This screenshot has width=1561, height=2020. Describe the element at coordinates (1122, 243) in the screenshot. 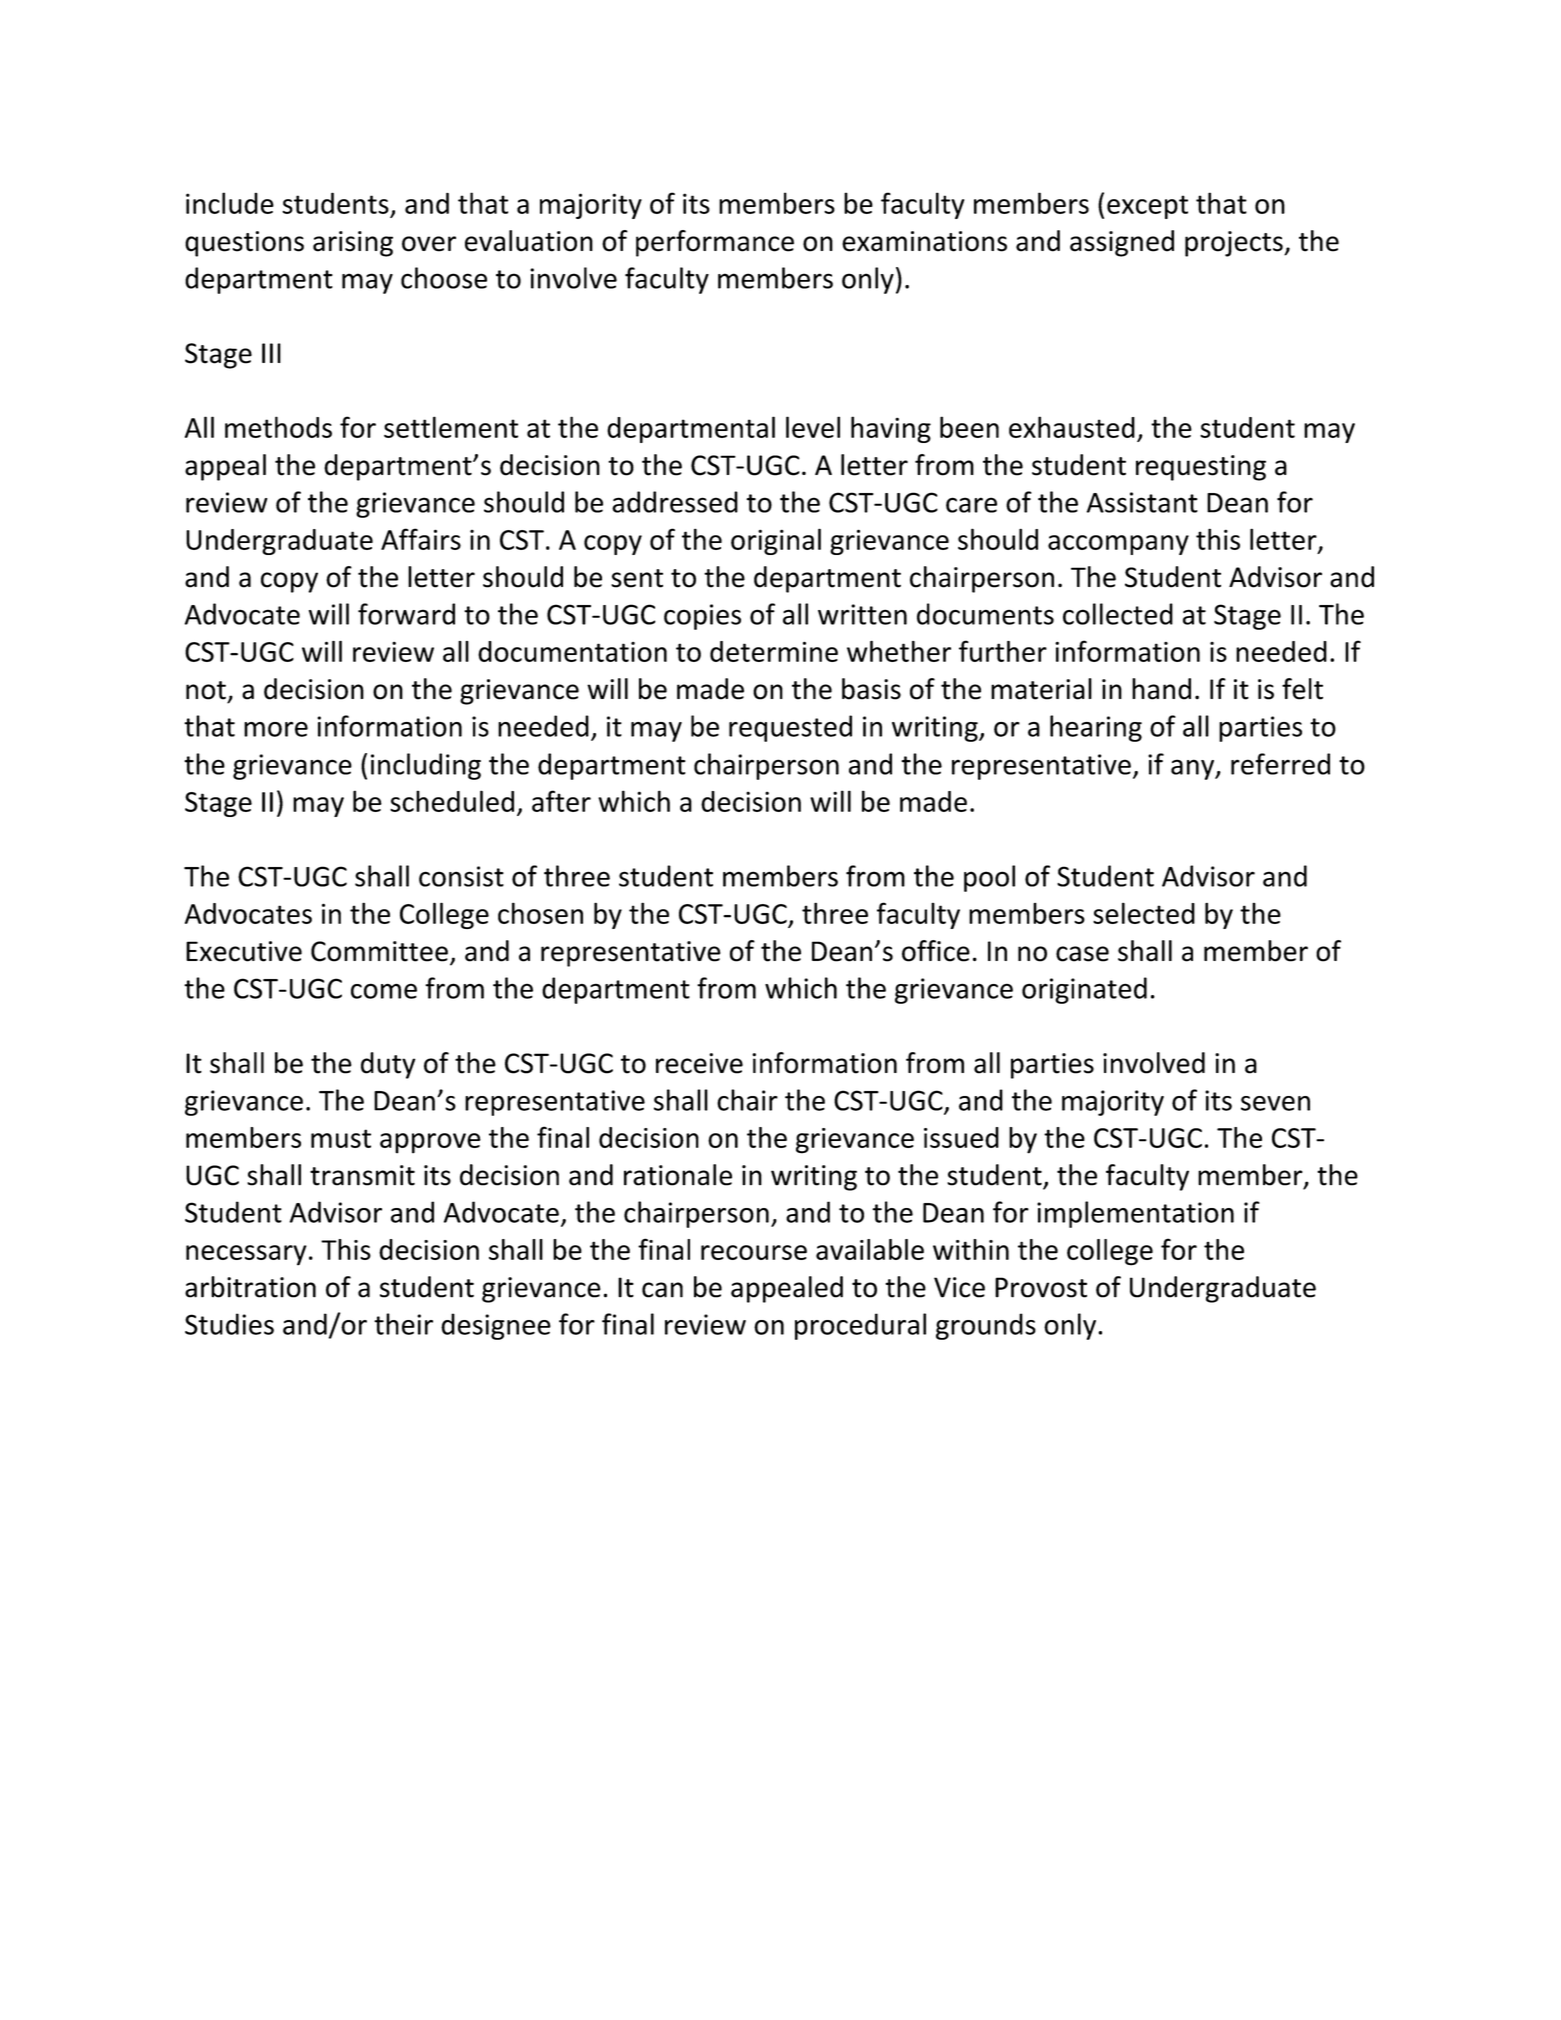

I see `assigned` at that location.
